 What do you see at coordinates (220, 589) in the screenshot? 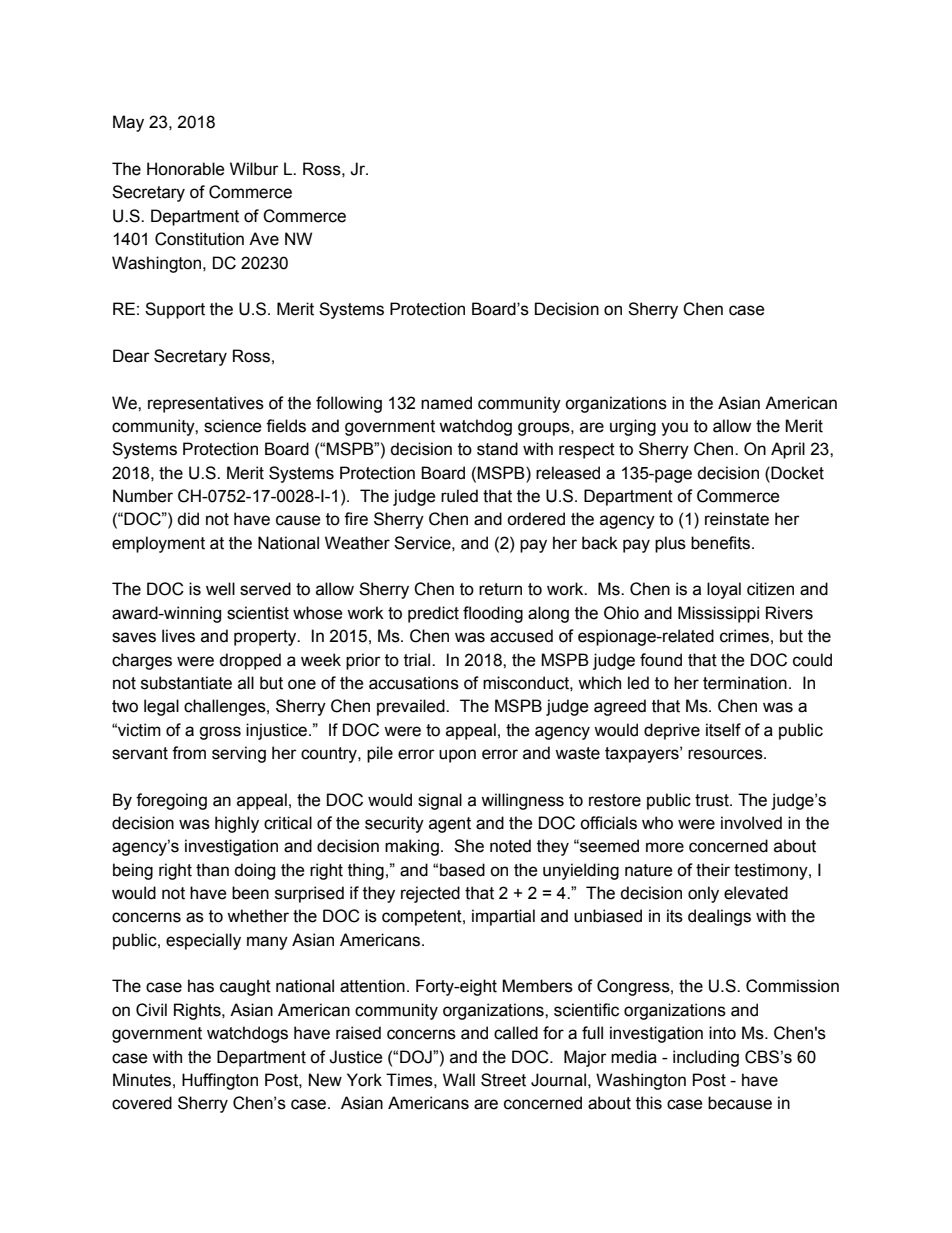
I see `well` at bounding box center [220, 589].
